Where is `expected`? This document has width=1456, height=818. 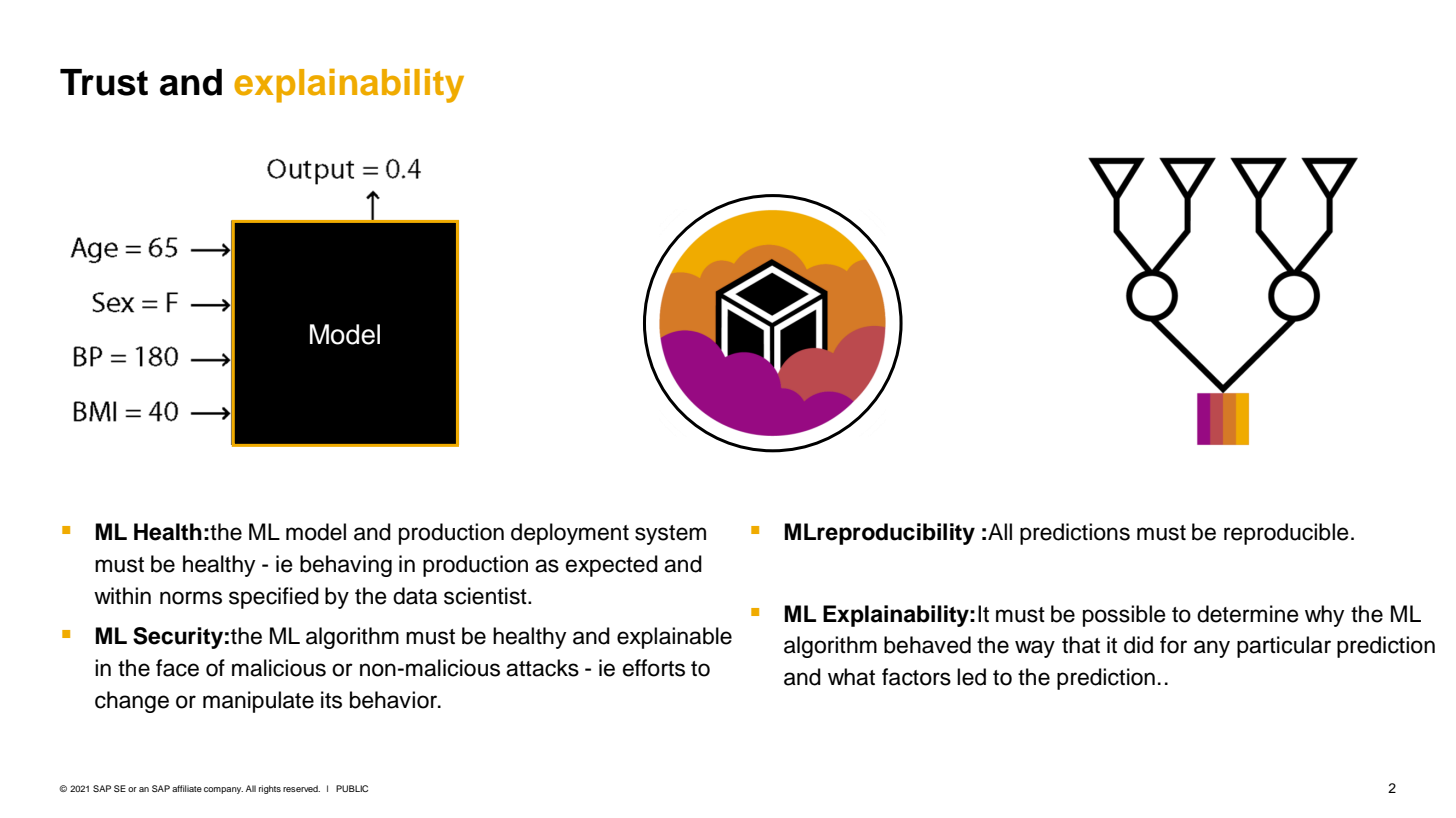 expected is located at coordinates (612, 566).
